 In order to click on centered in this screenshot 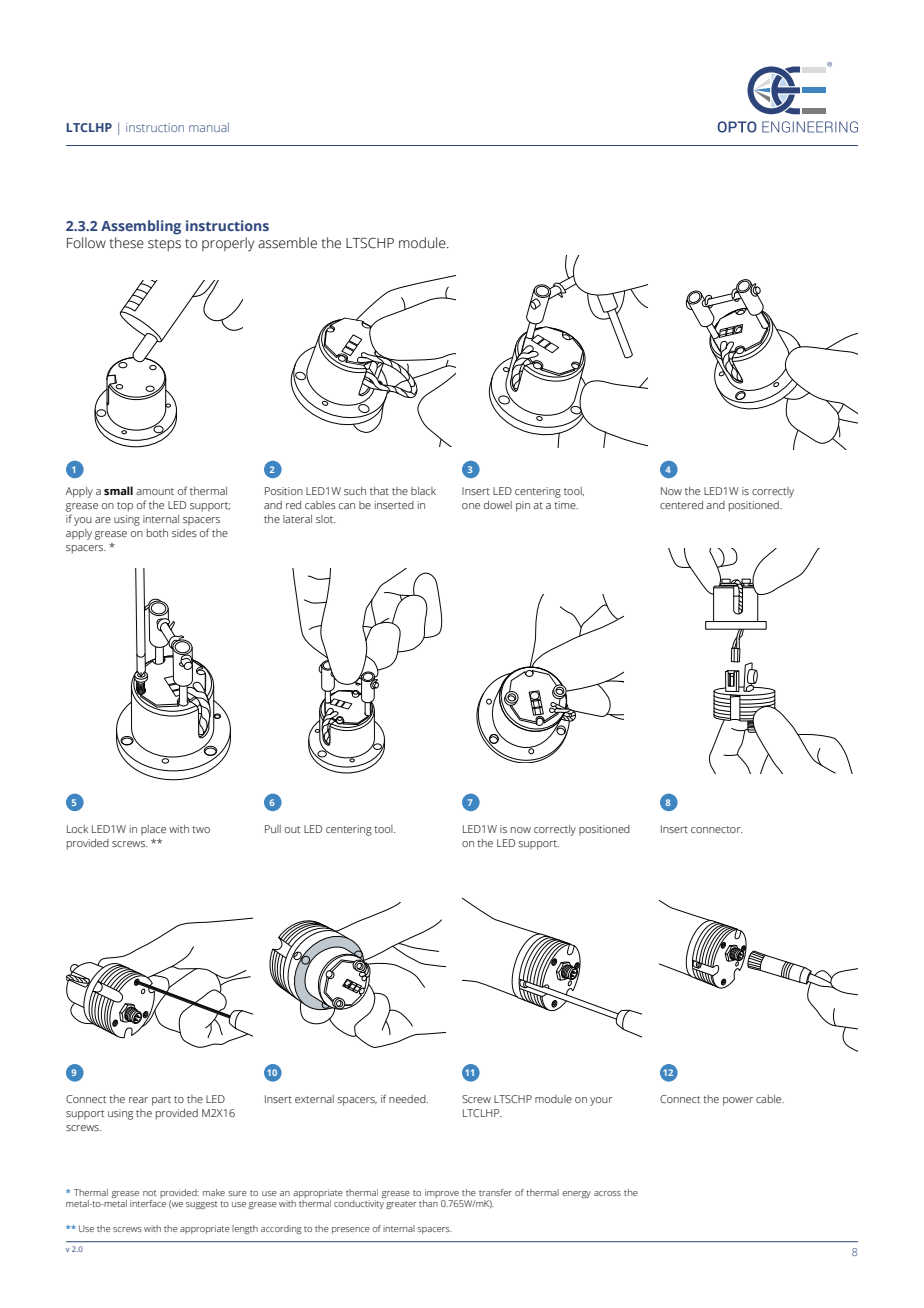, I will do `click(681, 505)`.
